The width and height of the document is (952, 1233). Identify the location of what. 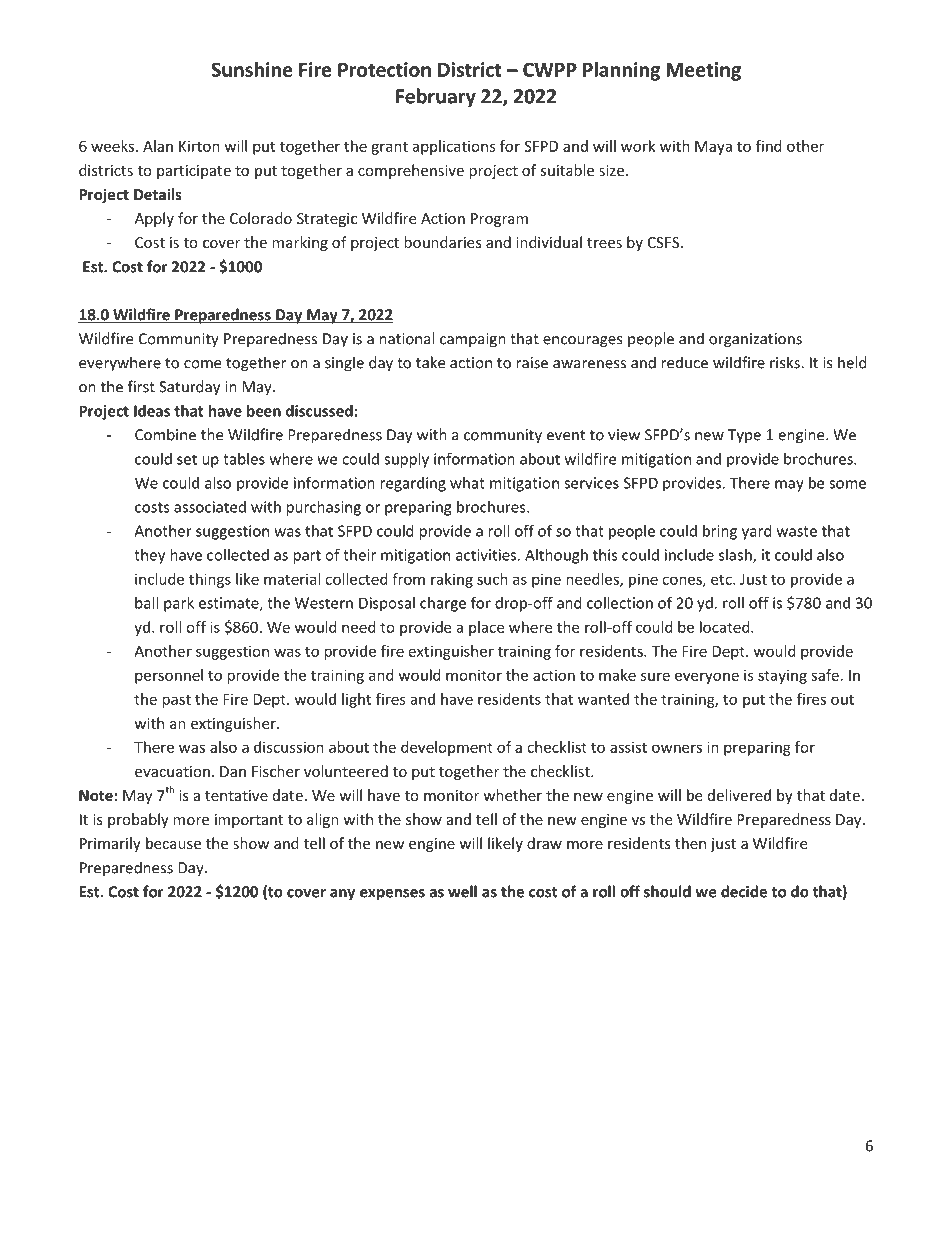
(467, 483).
